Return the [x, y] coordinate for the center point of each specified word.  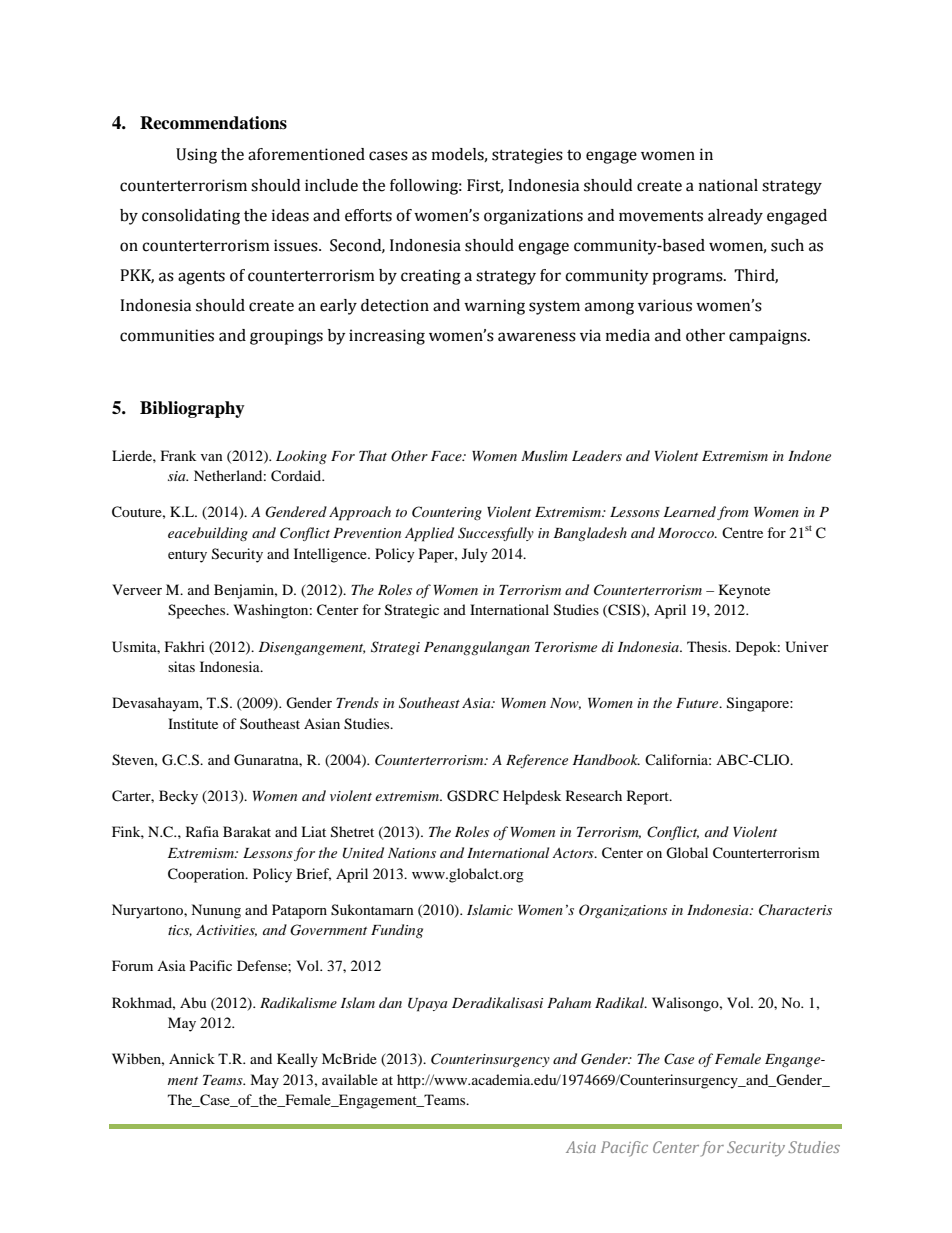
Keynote [744, 591]
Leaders [597, 455]
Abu [193, 1002]
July [475, 555]
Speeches [198, 611]
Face [447, 456]
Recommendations [213, 123]
